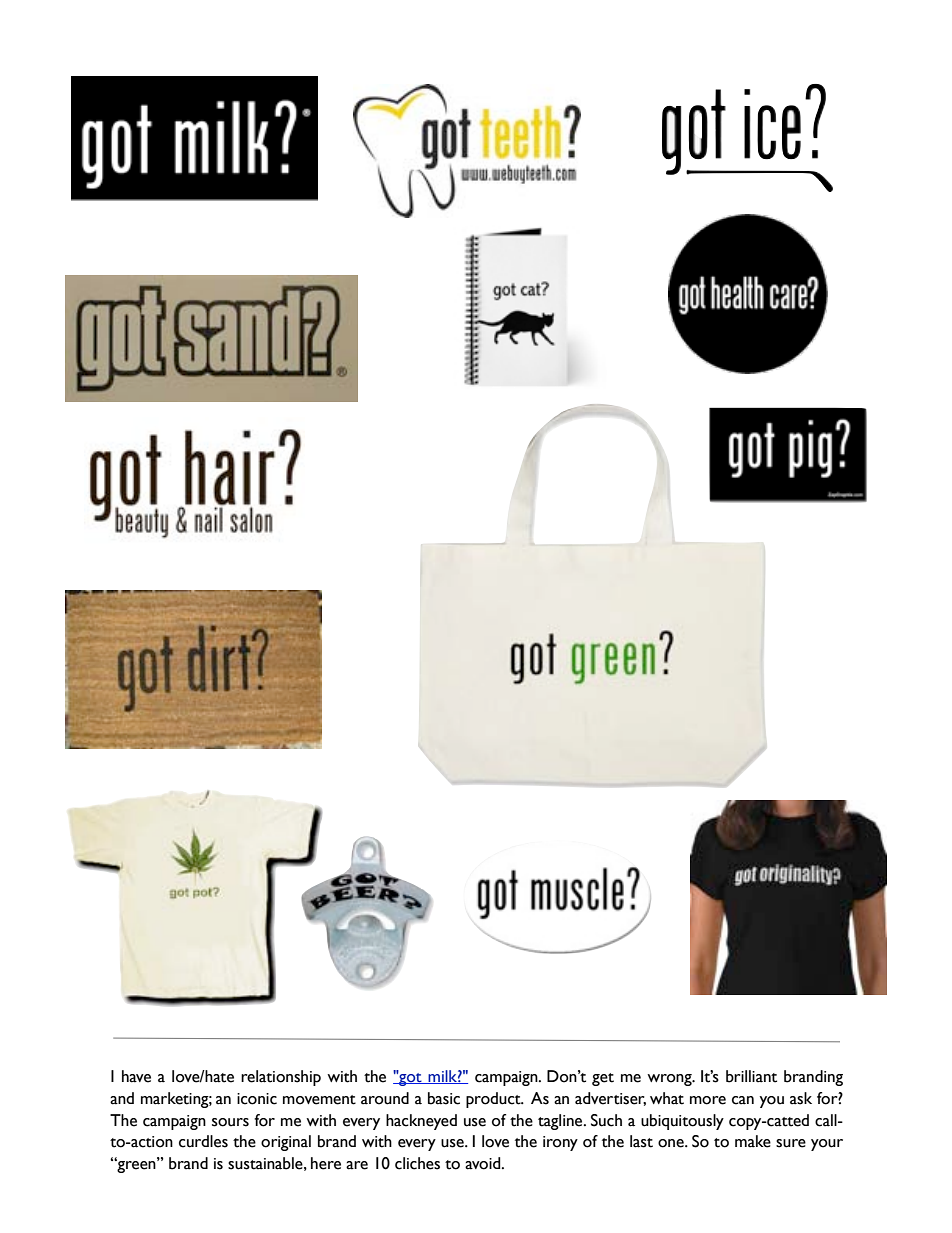 The width and height of the document is (952, 1233). What do you see at coordinates (753, 1141) in the document?
I see `make` at bounding box center [753, 1141].
